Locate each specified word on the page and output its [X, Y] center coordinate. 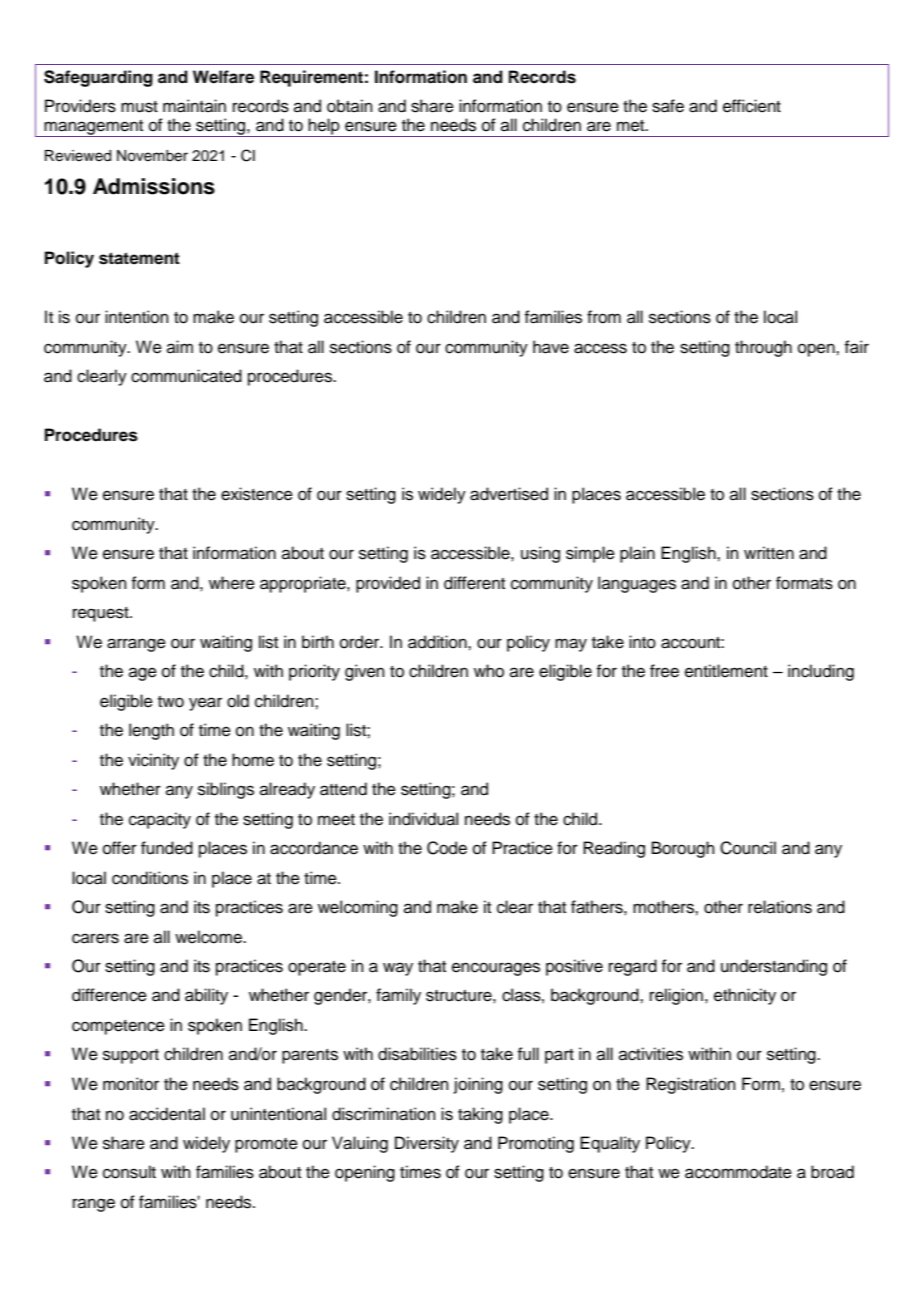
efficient [752, 106]
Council [748, 848]
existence [257, 494]
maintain [194, 106]
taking [480, 1115]
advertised [509, 494]
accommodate [738, 1172]
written [769, 553]
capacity [160, 820]
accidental [167, 1114]
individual [423, 819]
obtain [350, 106]
